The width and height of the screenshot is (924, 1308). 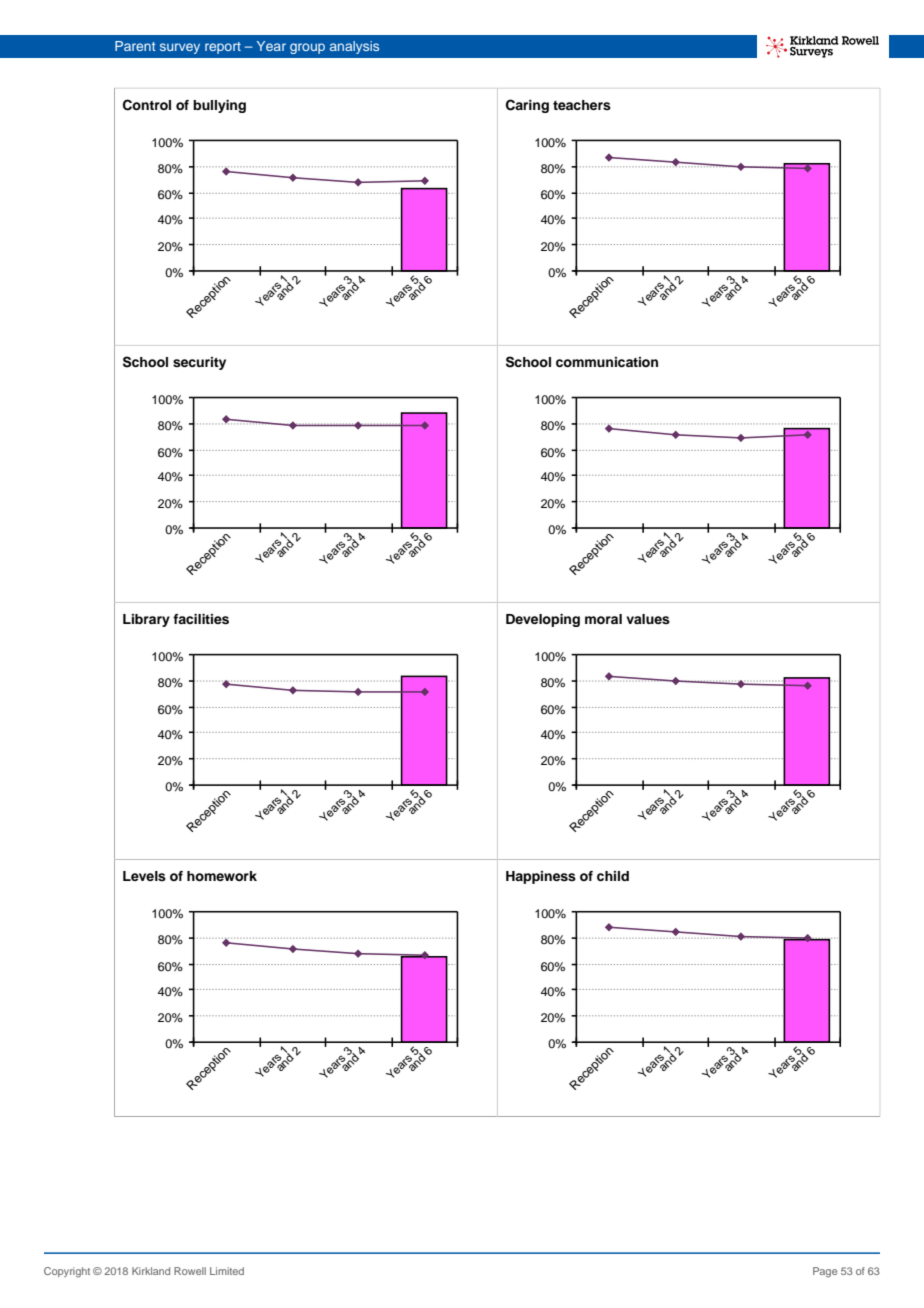 What do you see at coordinates (541, 877) in the screenshot?
I see `Happiness` at bounding box center [541, 877].
